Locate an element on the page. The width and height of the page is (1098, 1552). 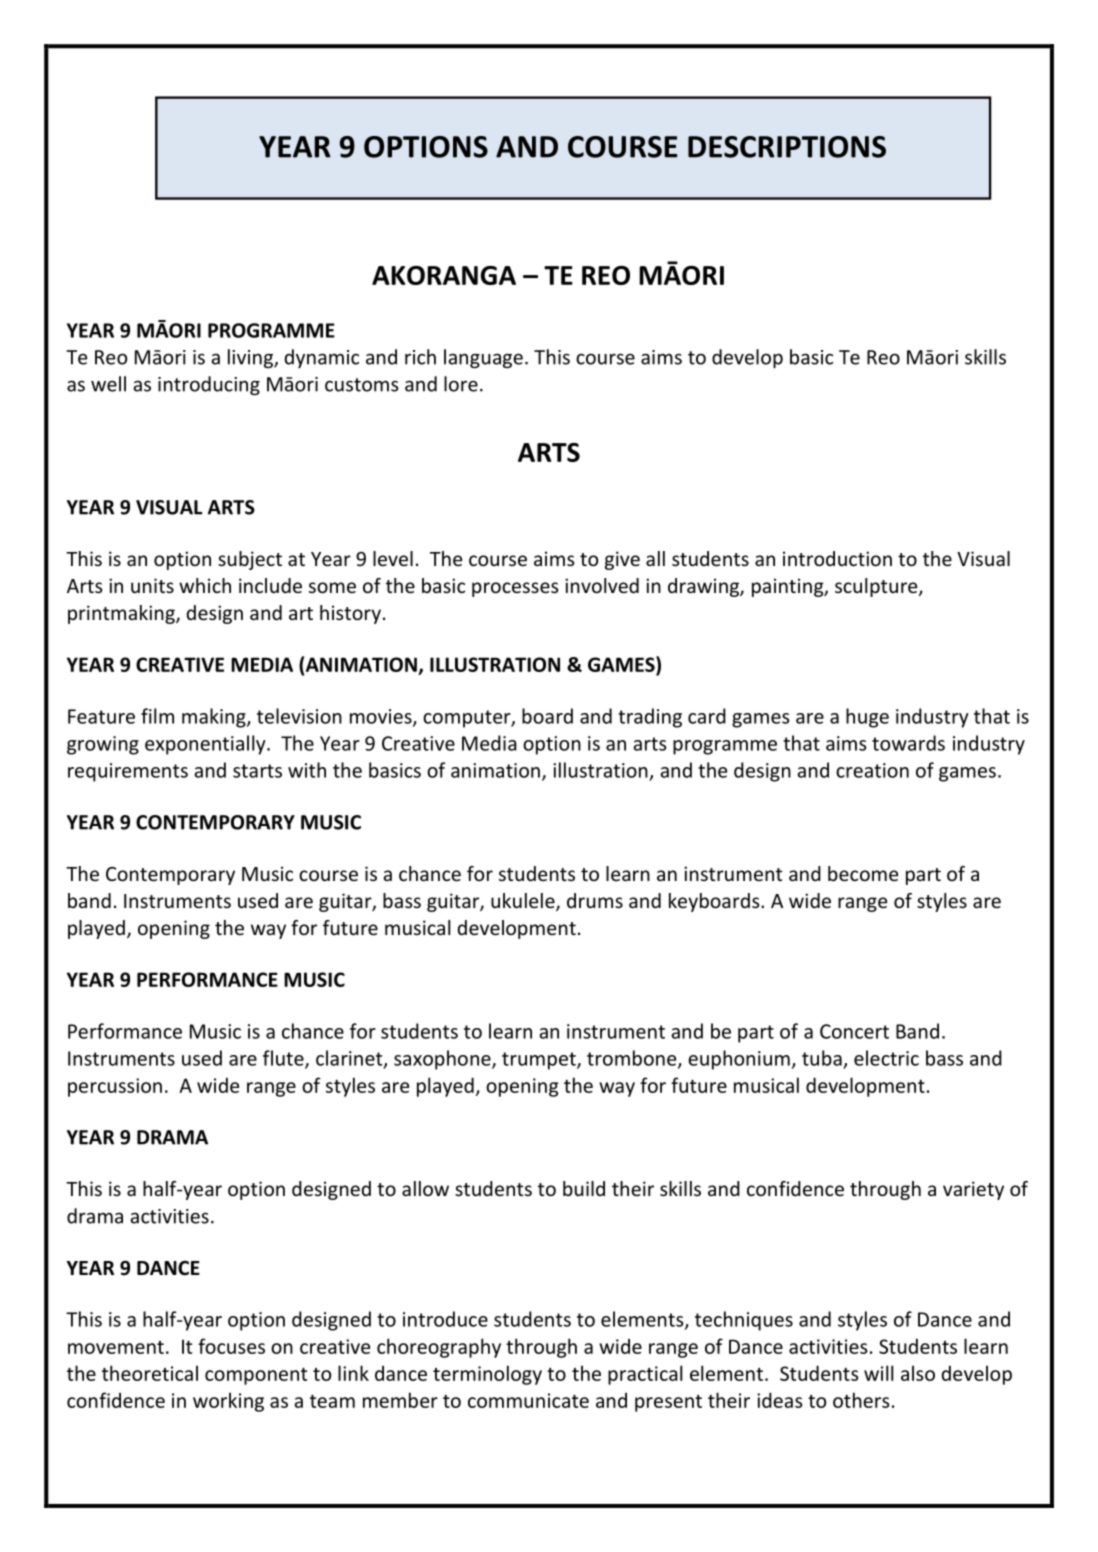
electric is located at coordinates (886, 1058).
